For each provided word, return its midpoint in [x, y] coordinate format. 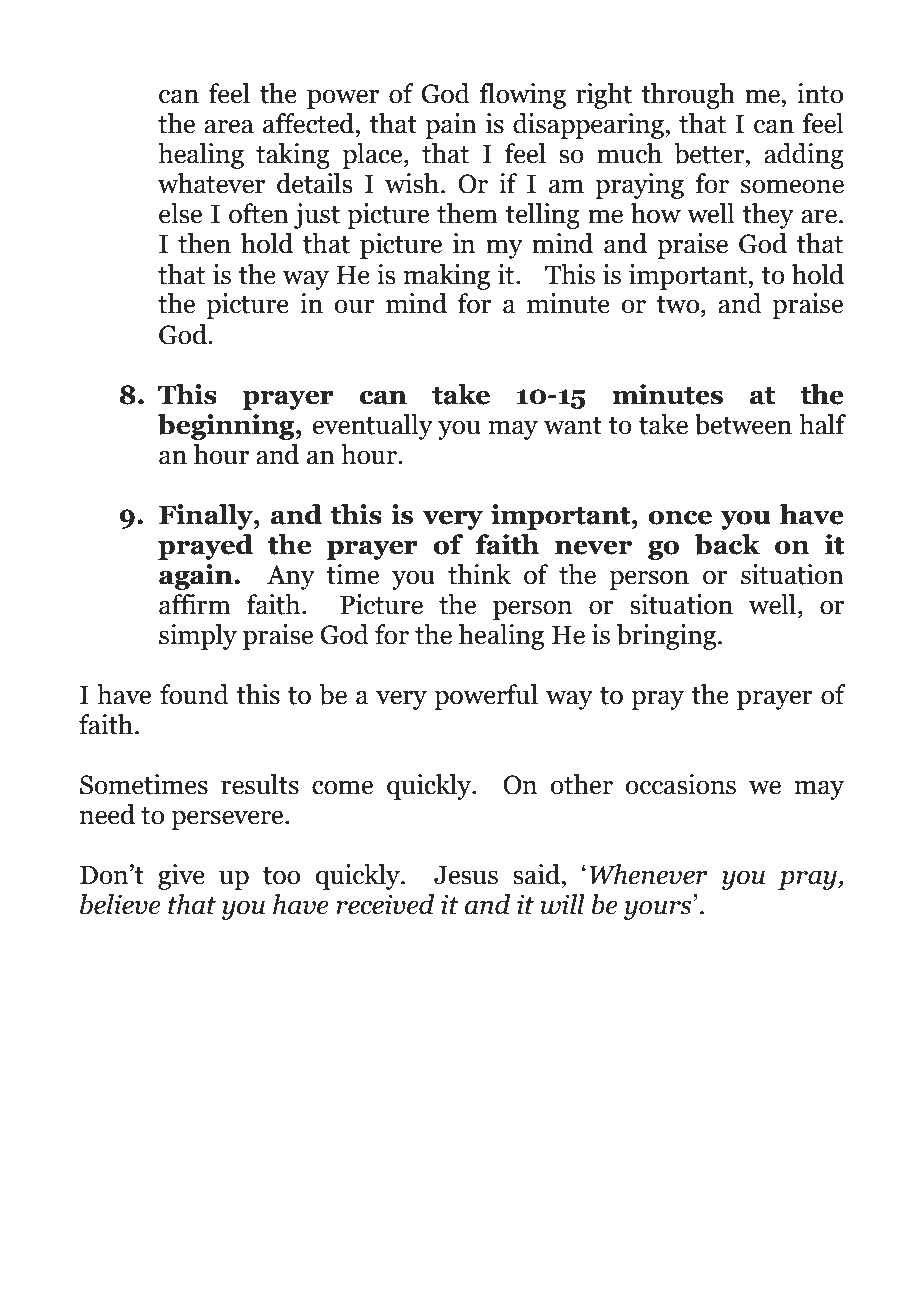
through [688, 96]
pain [451, 126]
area [229, 126]
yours [659, 910]
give [181, 877]
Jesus [466, 875]
